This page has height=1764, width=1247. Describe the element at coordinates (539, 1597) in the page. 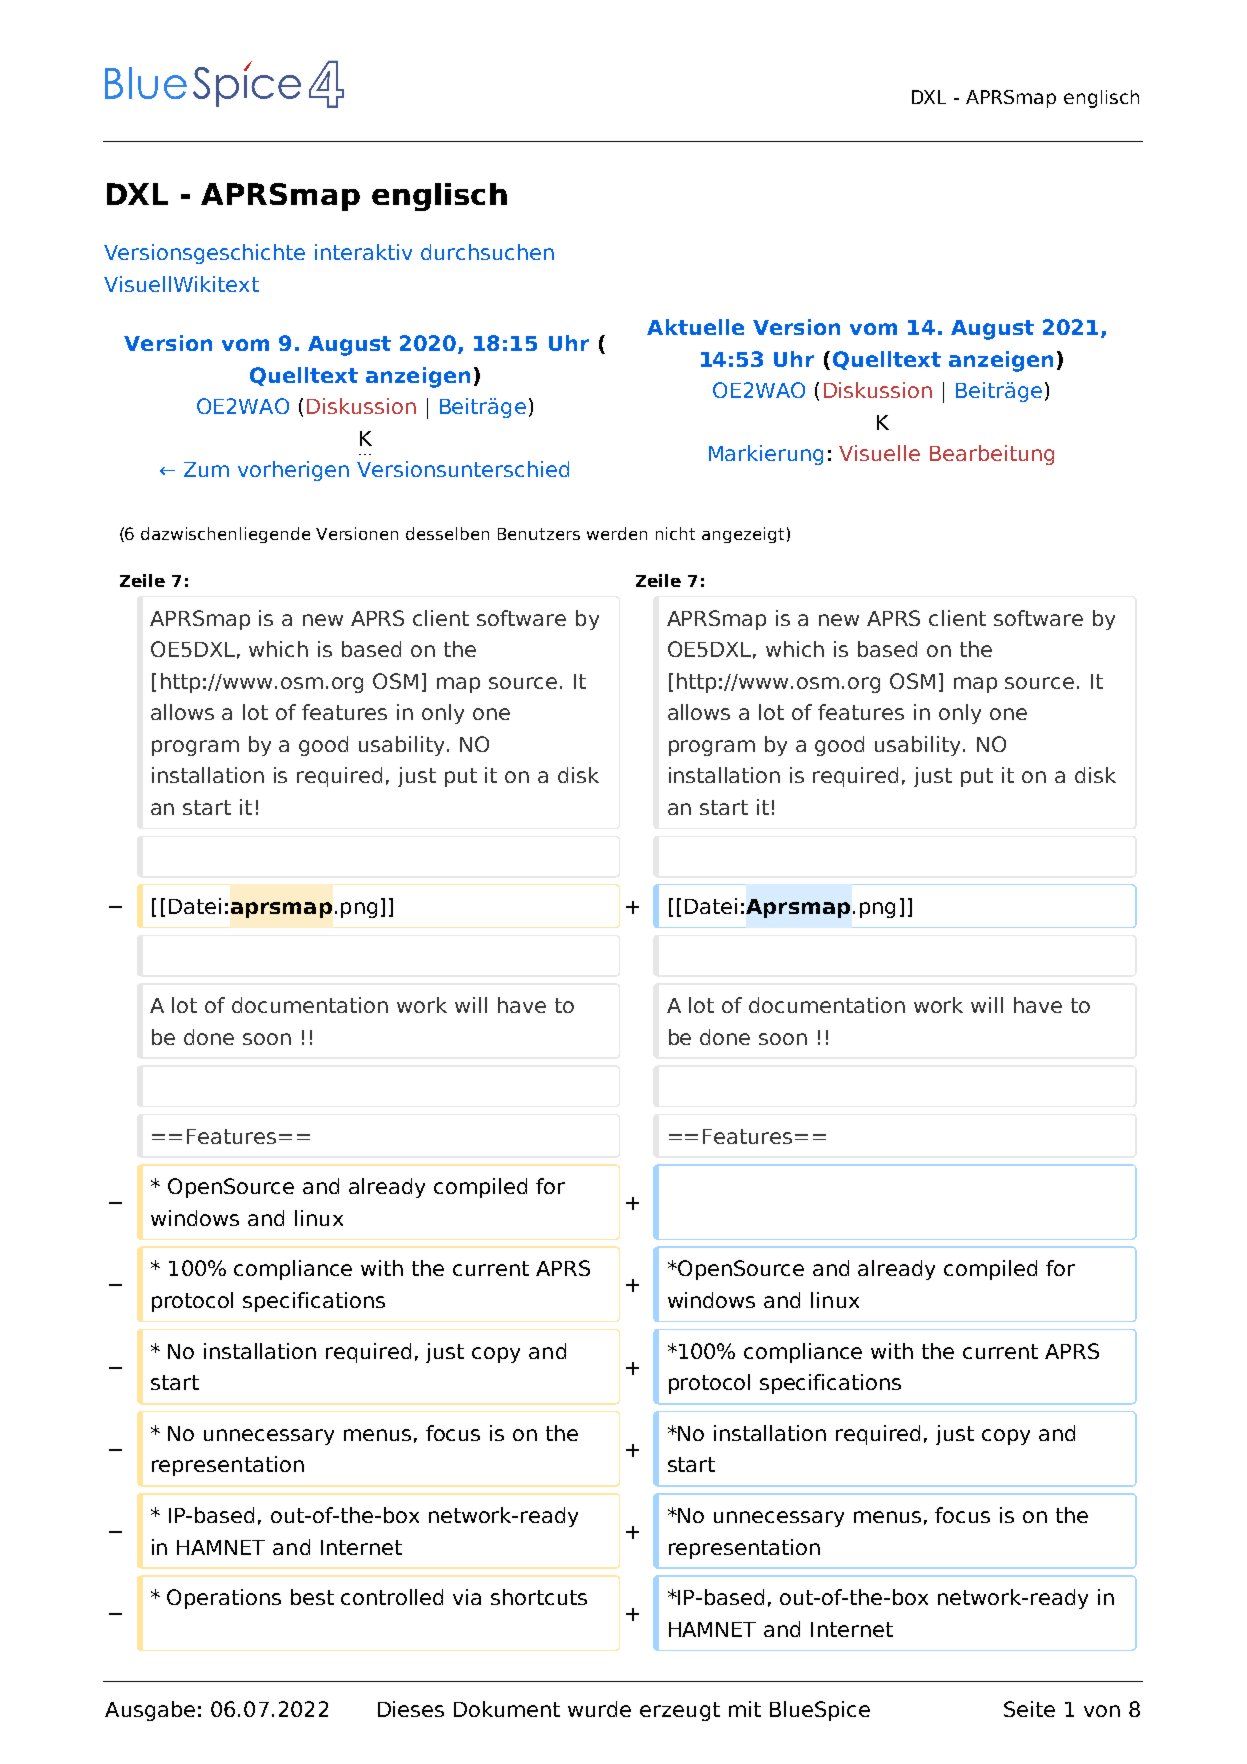

I see `shortcuts` at that location.
